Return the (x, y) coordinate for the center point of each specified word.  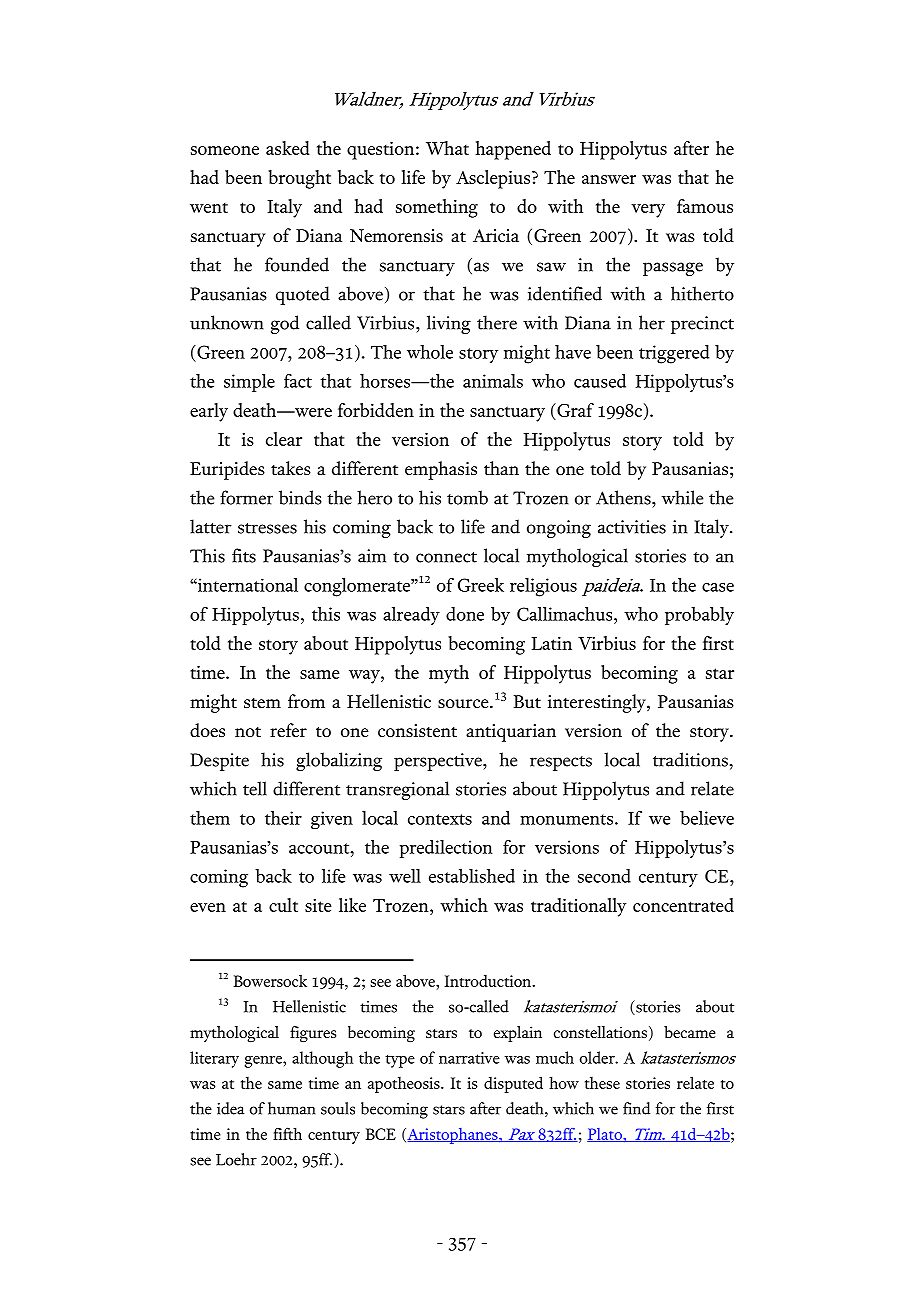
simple (249, 383)
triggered (674, 354)
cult (283, 905)
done (465, 614)
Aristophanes (452, 1136)
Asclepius (494, 179)
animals (493, 381)
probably (699, 616)
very (648, 211)
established (472, 876)
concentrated (683, 905)
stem (262, 703)
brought (299, 179)
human (291, 1108)
